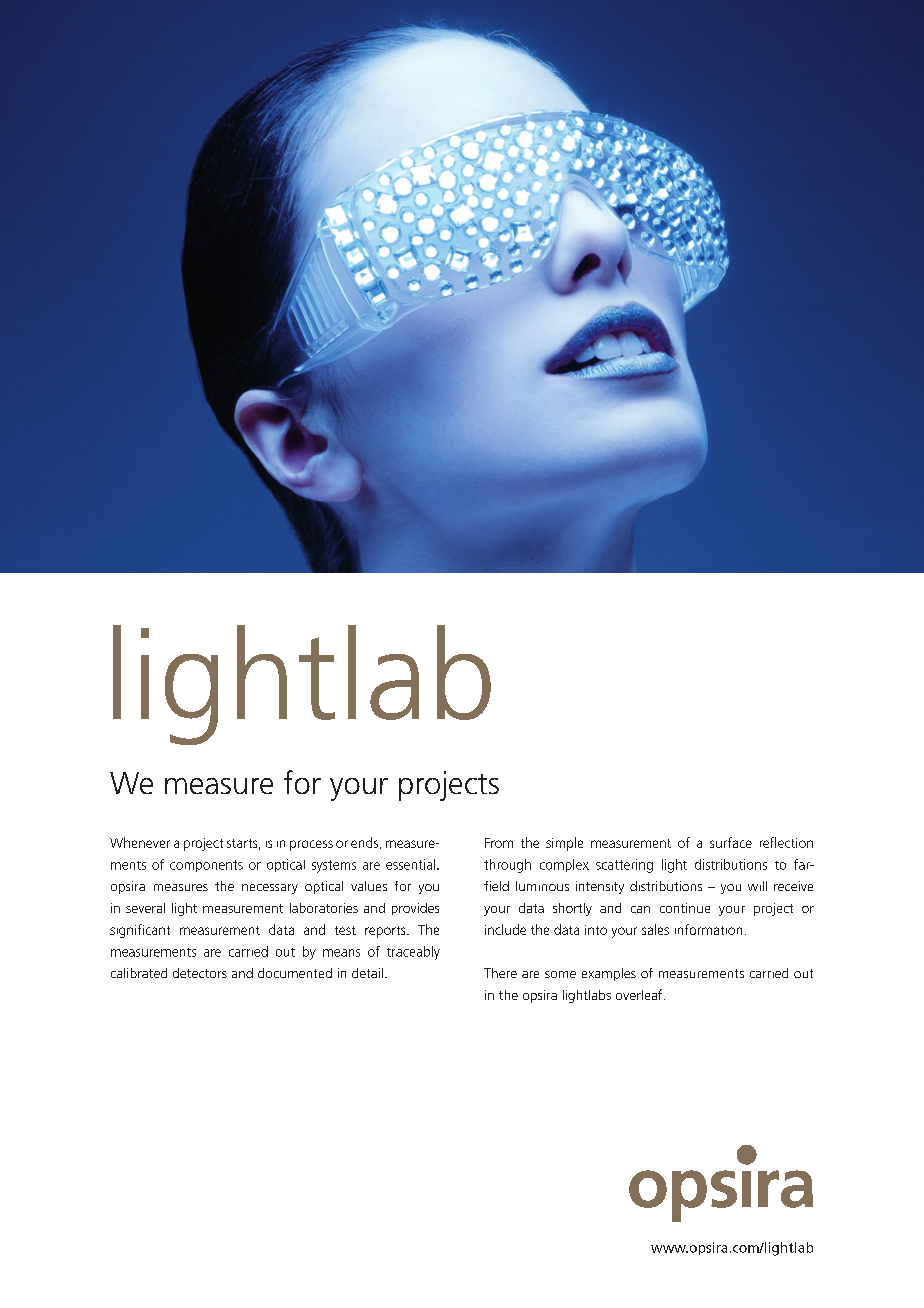 The width and height of the screenshot is (924, 1308). Describe the element at coordinates (140, 931) in the screenshot. I see `significant` at that location.
